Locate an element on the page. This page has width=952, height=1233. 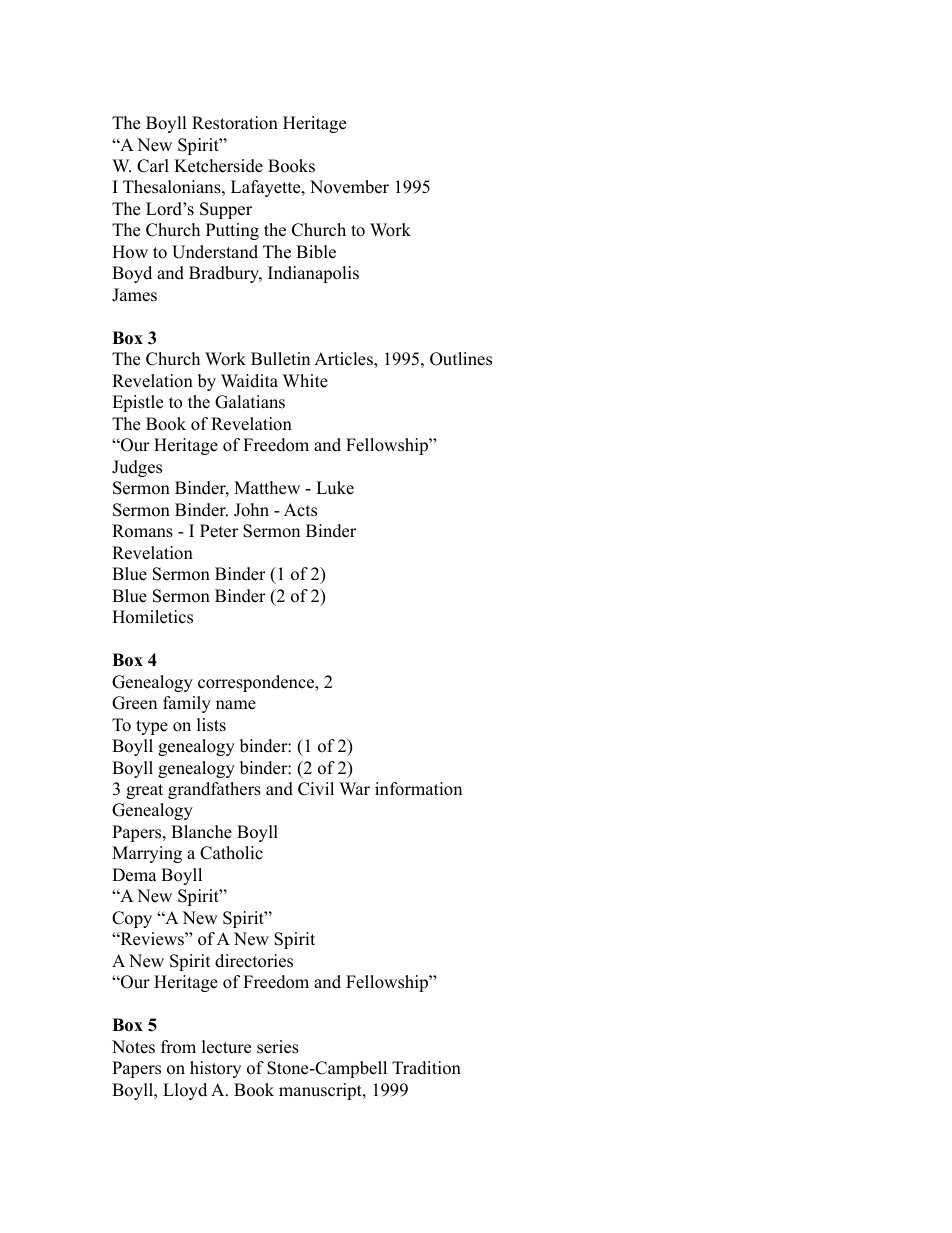
series is located at coordinates (278, 1047).
